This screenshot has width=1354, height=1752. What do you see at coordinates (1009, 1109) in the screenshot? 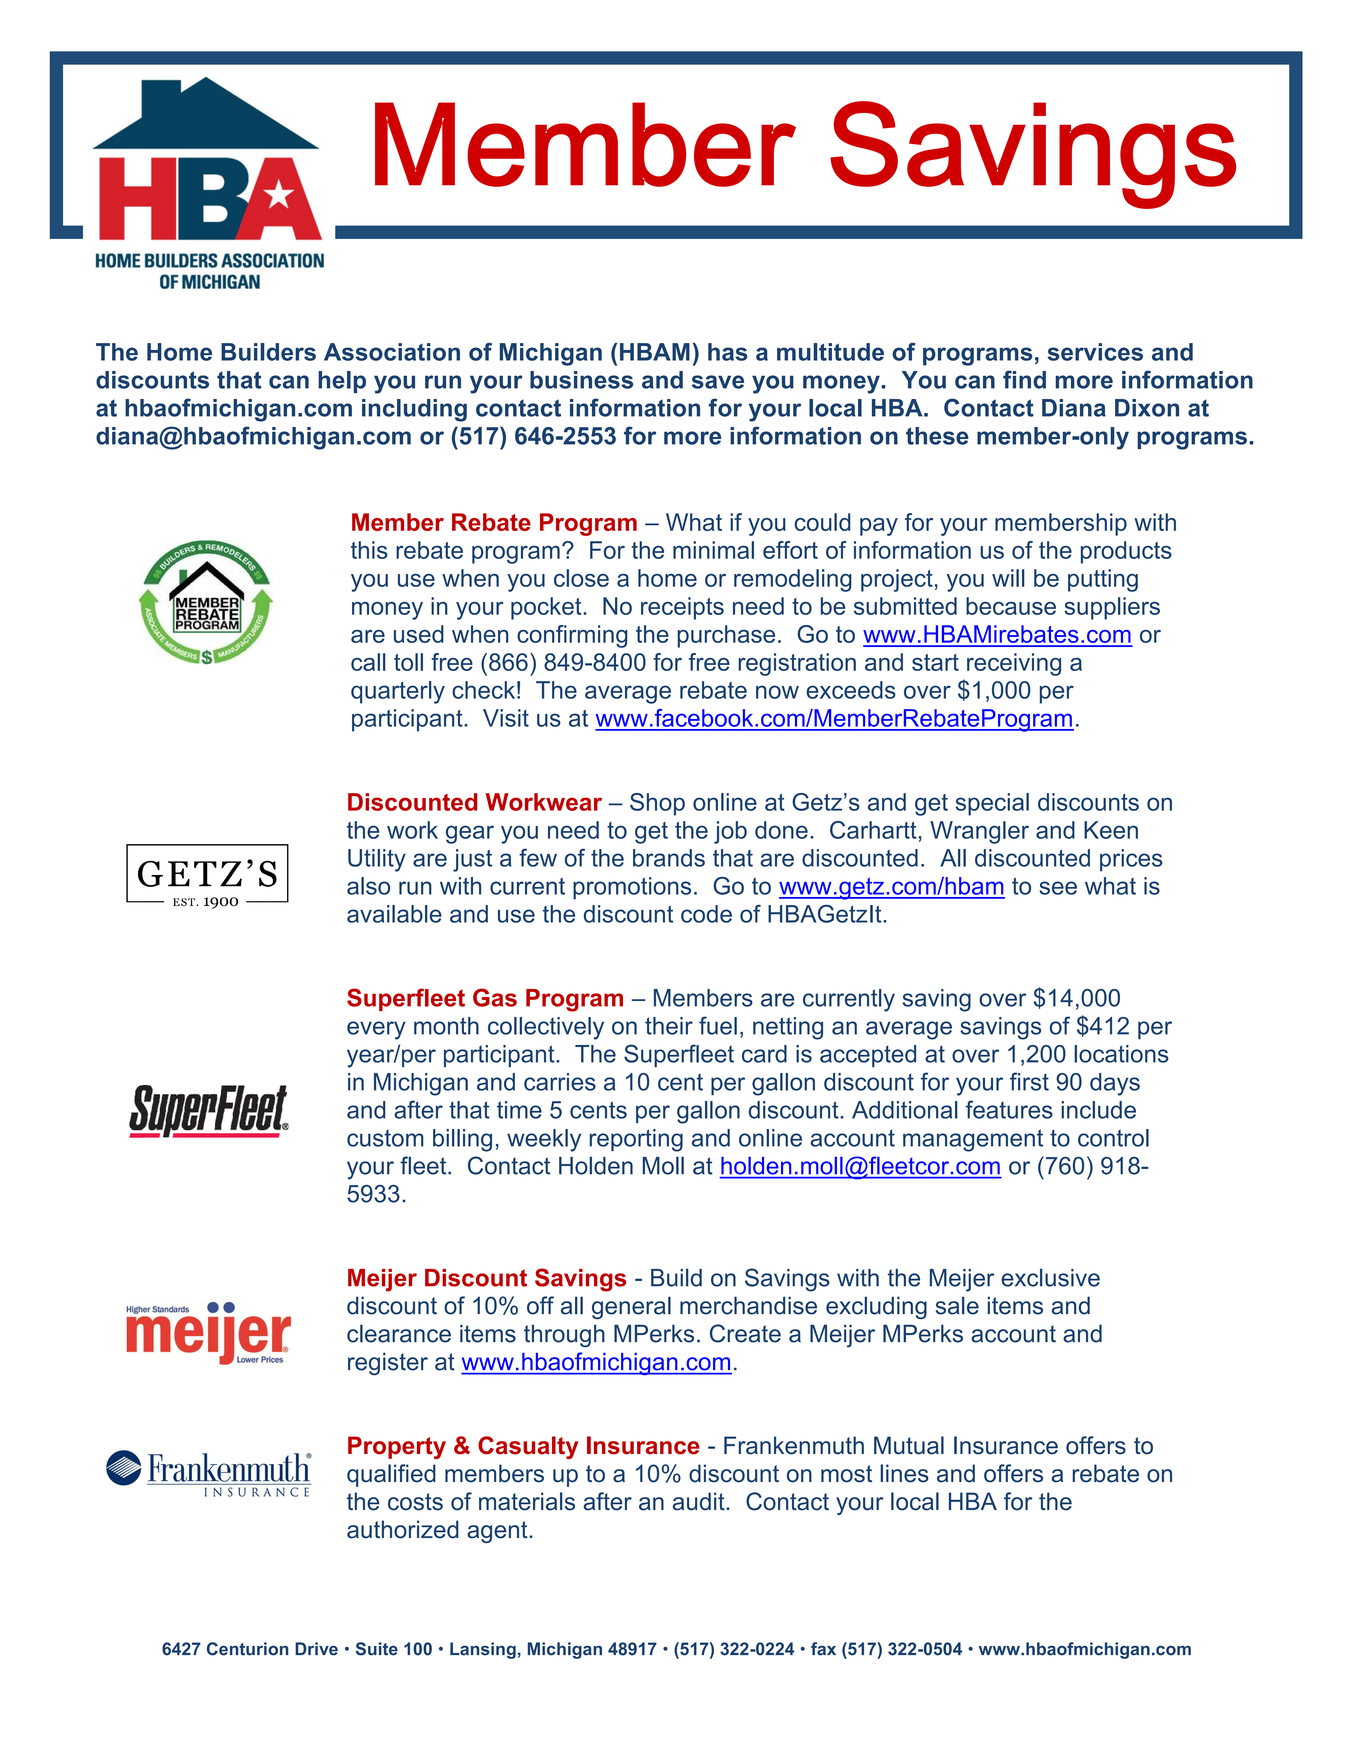
I see `features` at bounding box center [1009, 1109].
